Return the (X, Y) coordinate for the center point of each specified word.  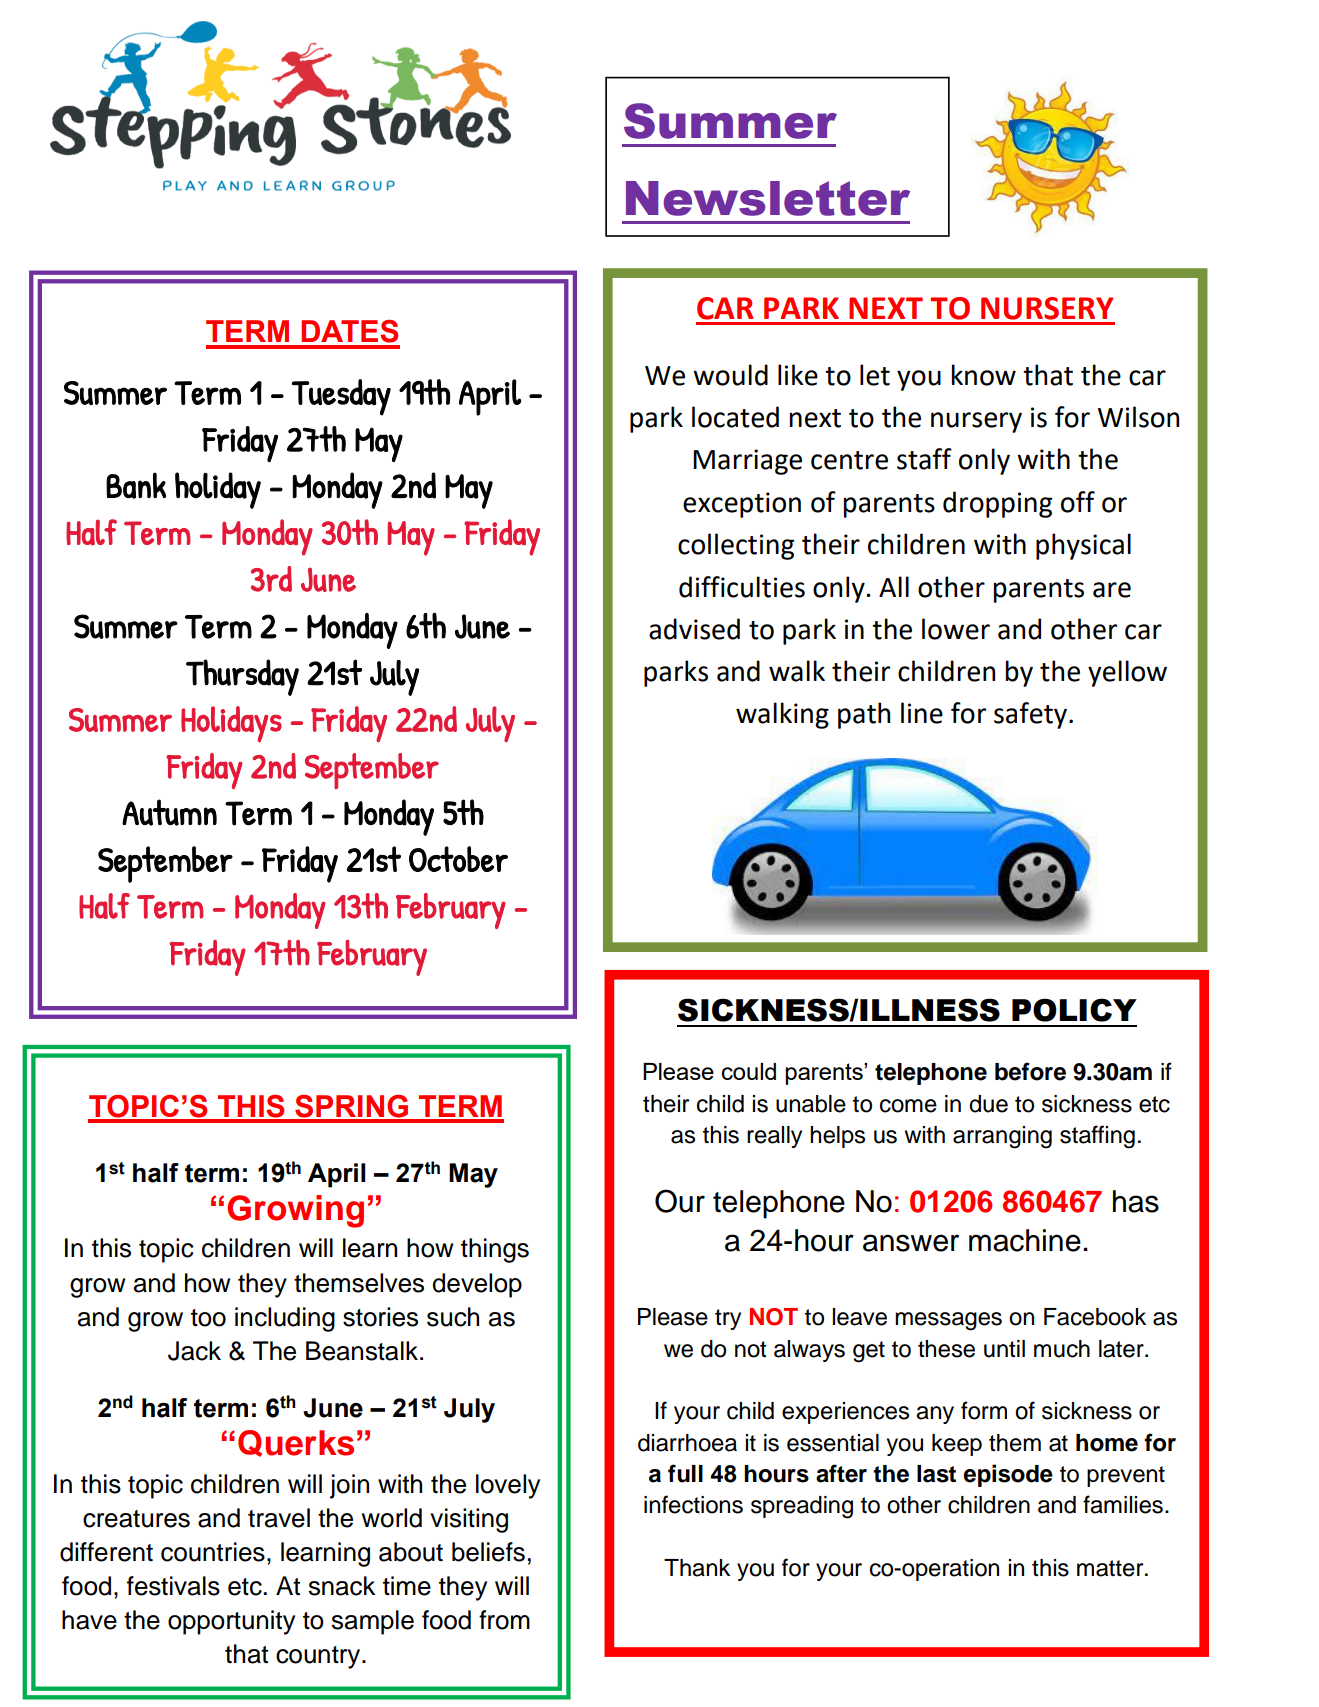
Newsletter (768, 198)
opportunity (231, 1622)
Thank (697, 1568)
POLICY (1074, 1010)
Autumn (169, 812)
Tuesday (341, 397)
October (458, 859)
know (984, 375)
